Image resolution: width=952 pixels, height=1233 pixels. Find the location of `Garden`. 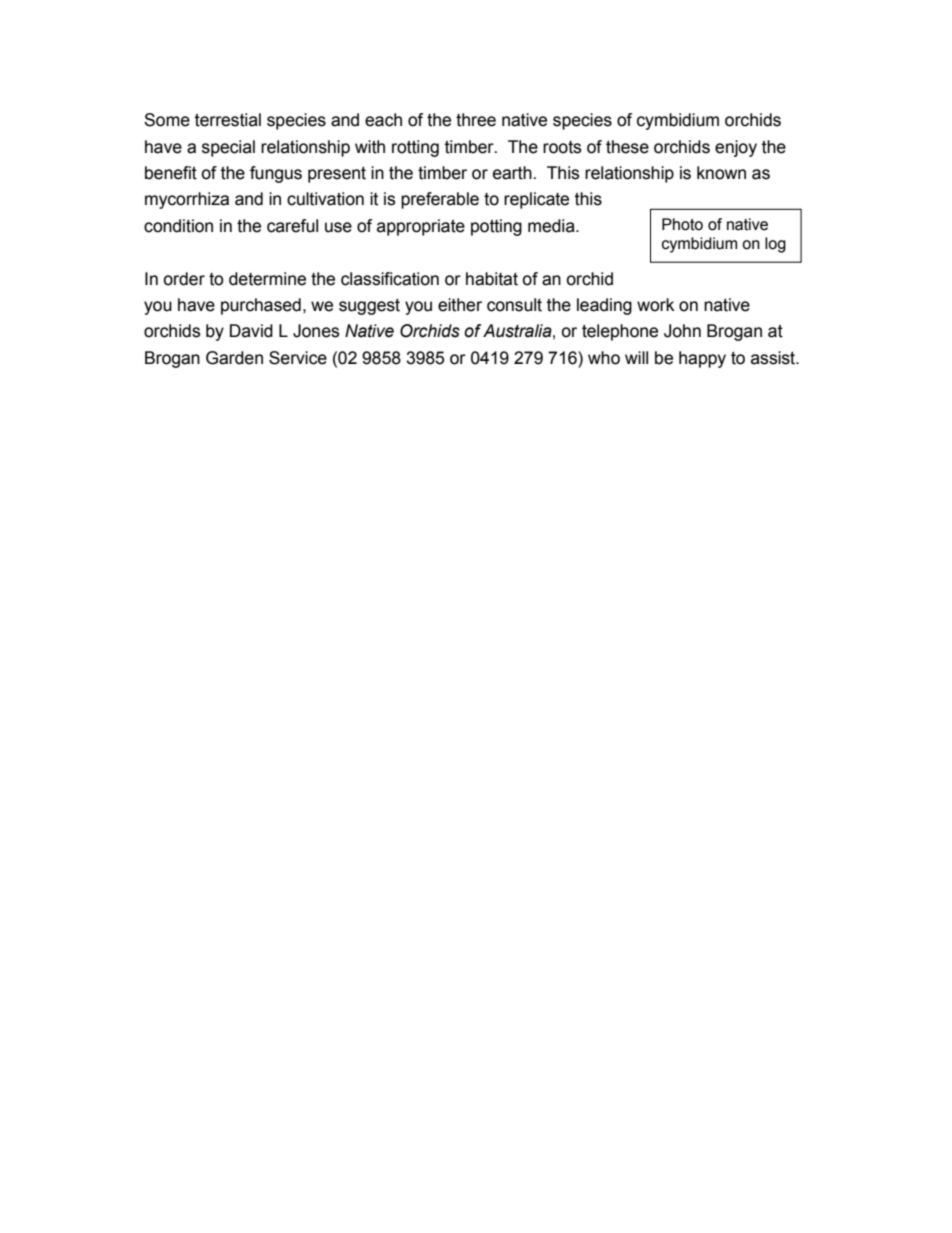

Garden is located at coordinates (234, 358).
